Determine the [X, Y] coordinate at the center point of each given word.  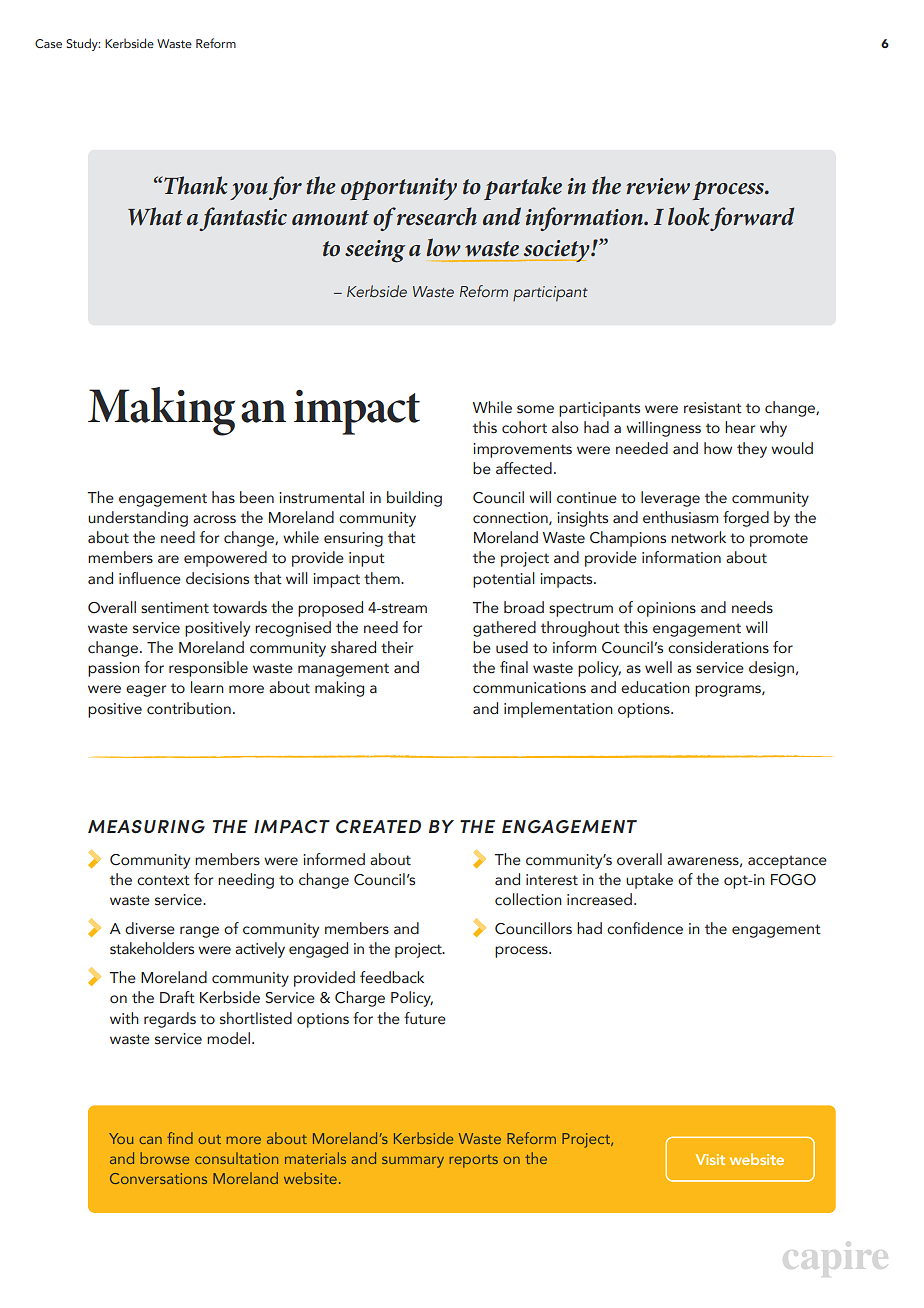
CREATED [378, 826]
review [658, 186]
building [414, 499]
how [718, 448]
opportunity [399, 189]
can [151, 1140]
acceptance [787, 862]
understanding [138, 519]
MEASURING [146, 826]
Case [48, 43]
